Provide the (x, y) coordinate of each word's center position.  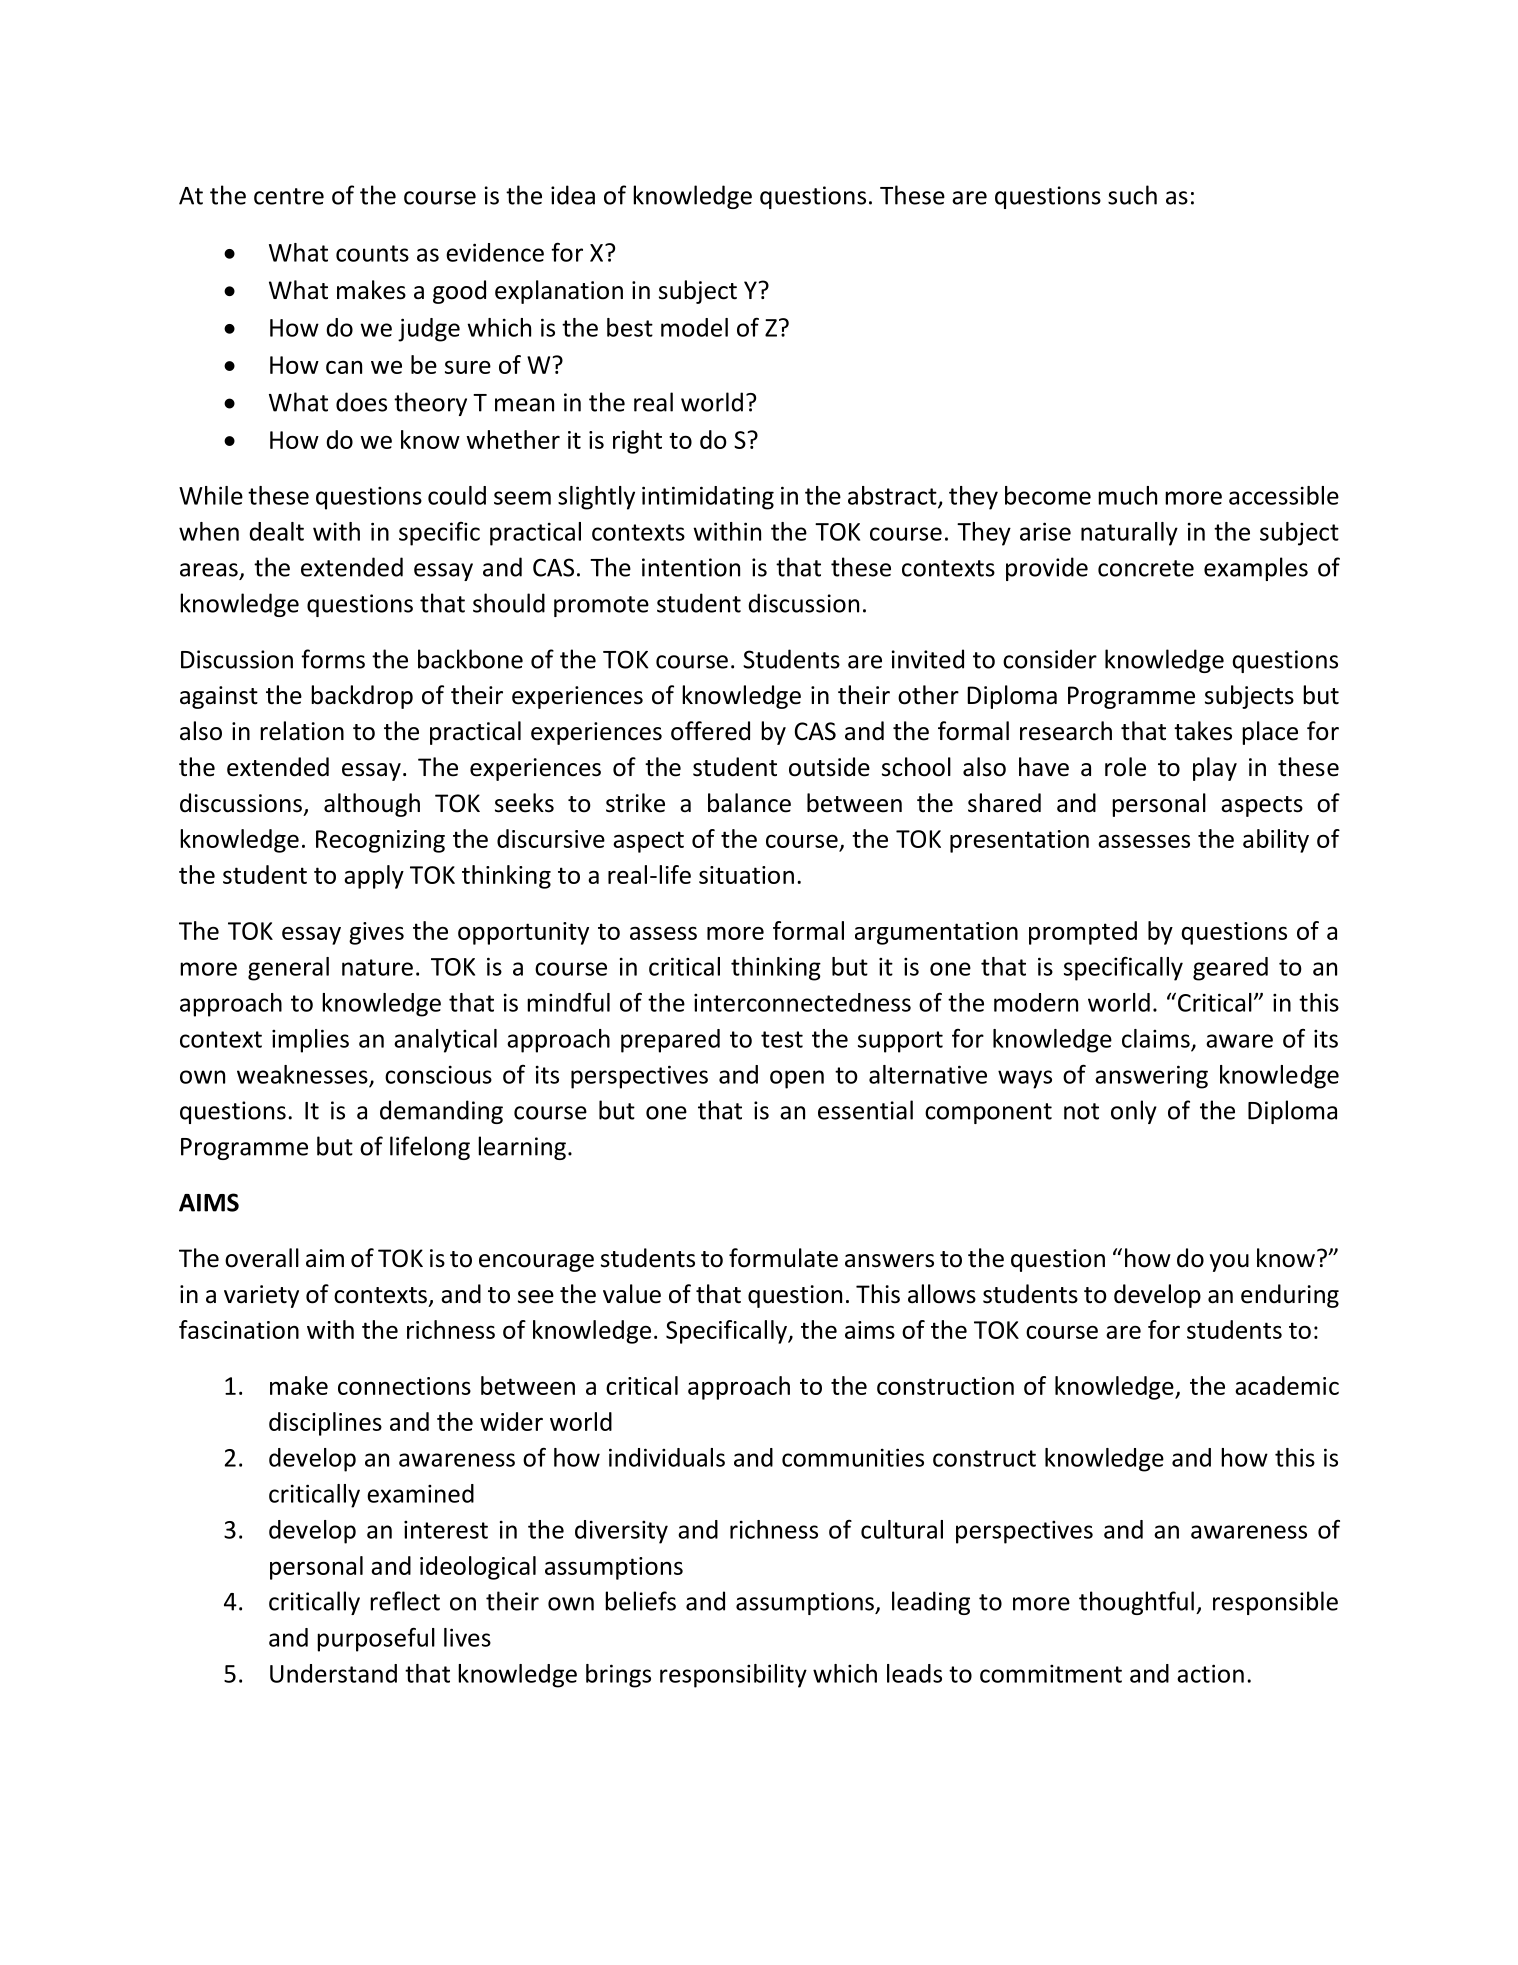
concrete (1146, 568)
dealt (276, 531)
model (694, 327)
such (1132, 195)
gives (376, 933)
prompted (1083, 933)
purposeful (376, 1639)
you (1229, 1263)
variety (261, 1296)
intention (691, 567)
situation (746, 875)
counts (372, 253)
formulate (783, 1258)
